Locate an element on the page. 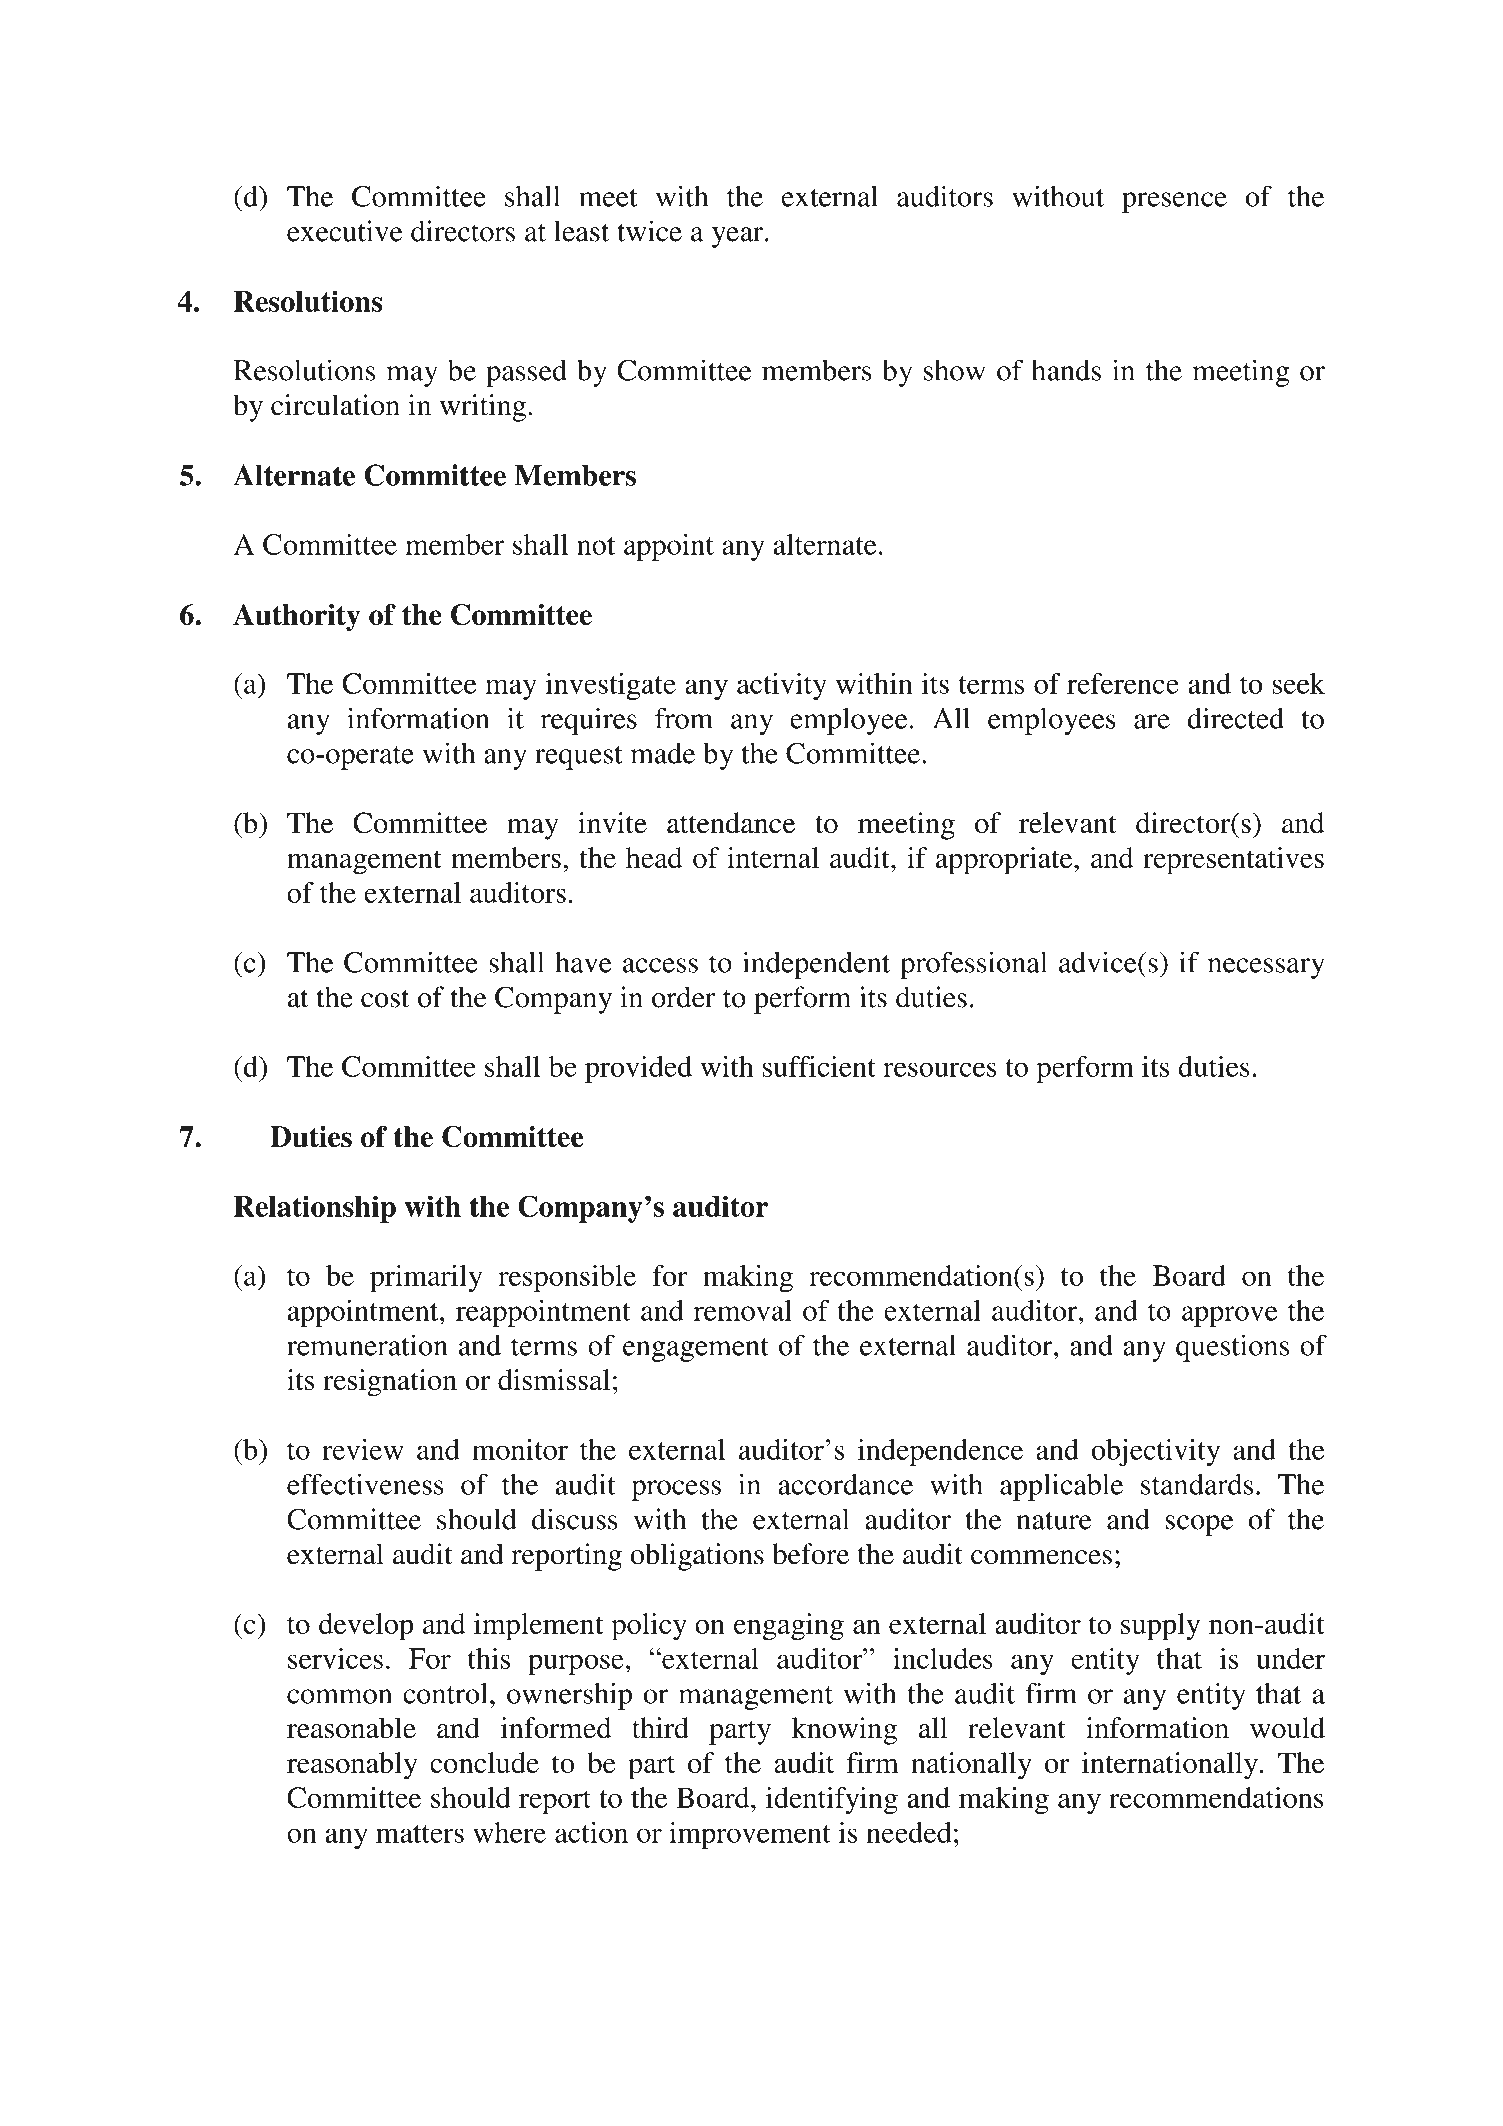 This image has height=2126, width=1503. necessary is located at coordinates (1266, 968).
